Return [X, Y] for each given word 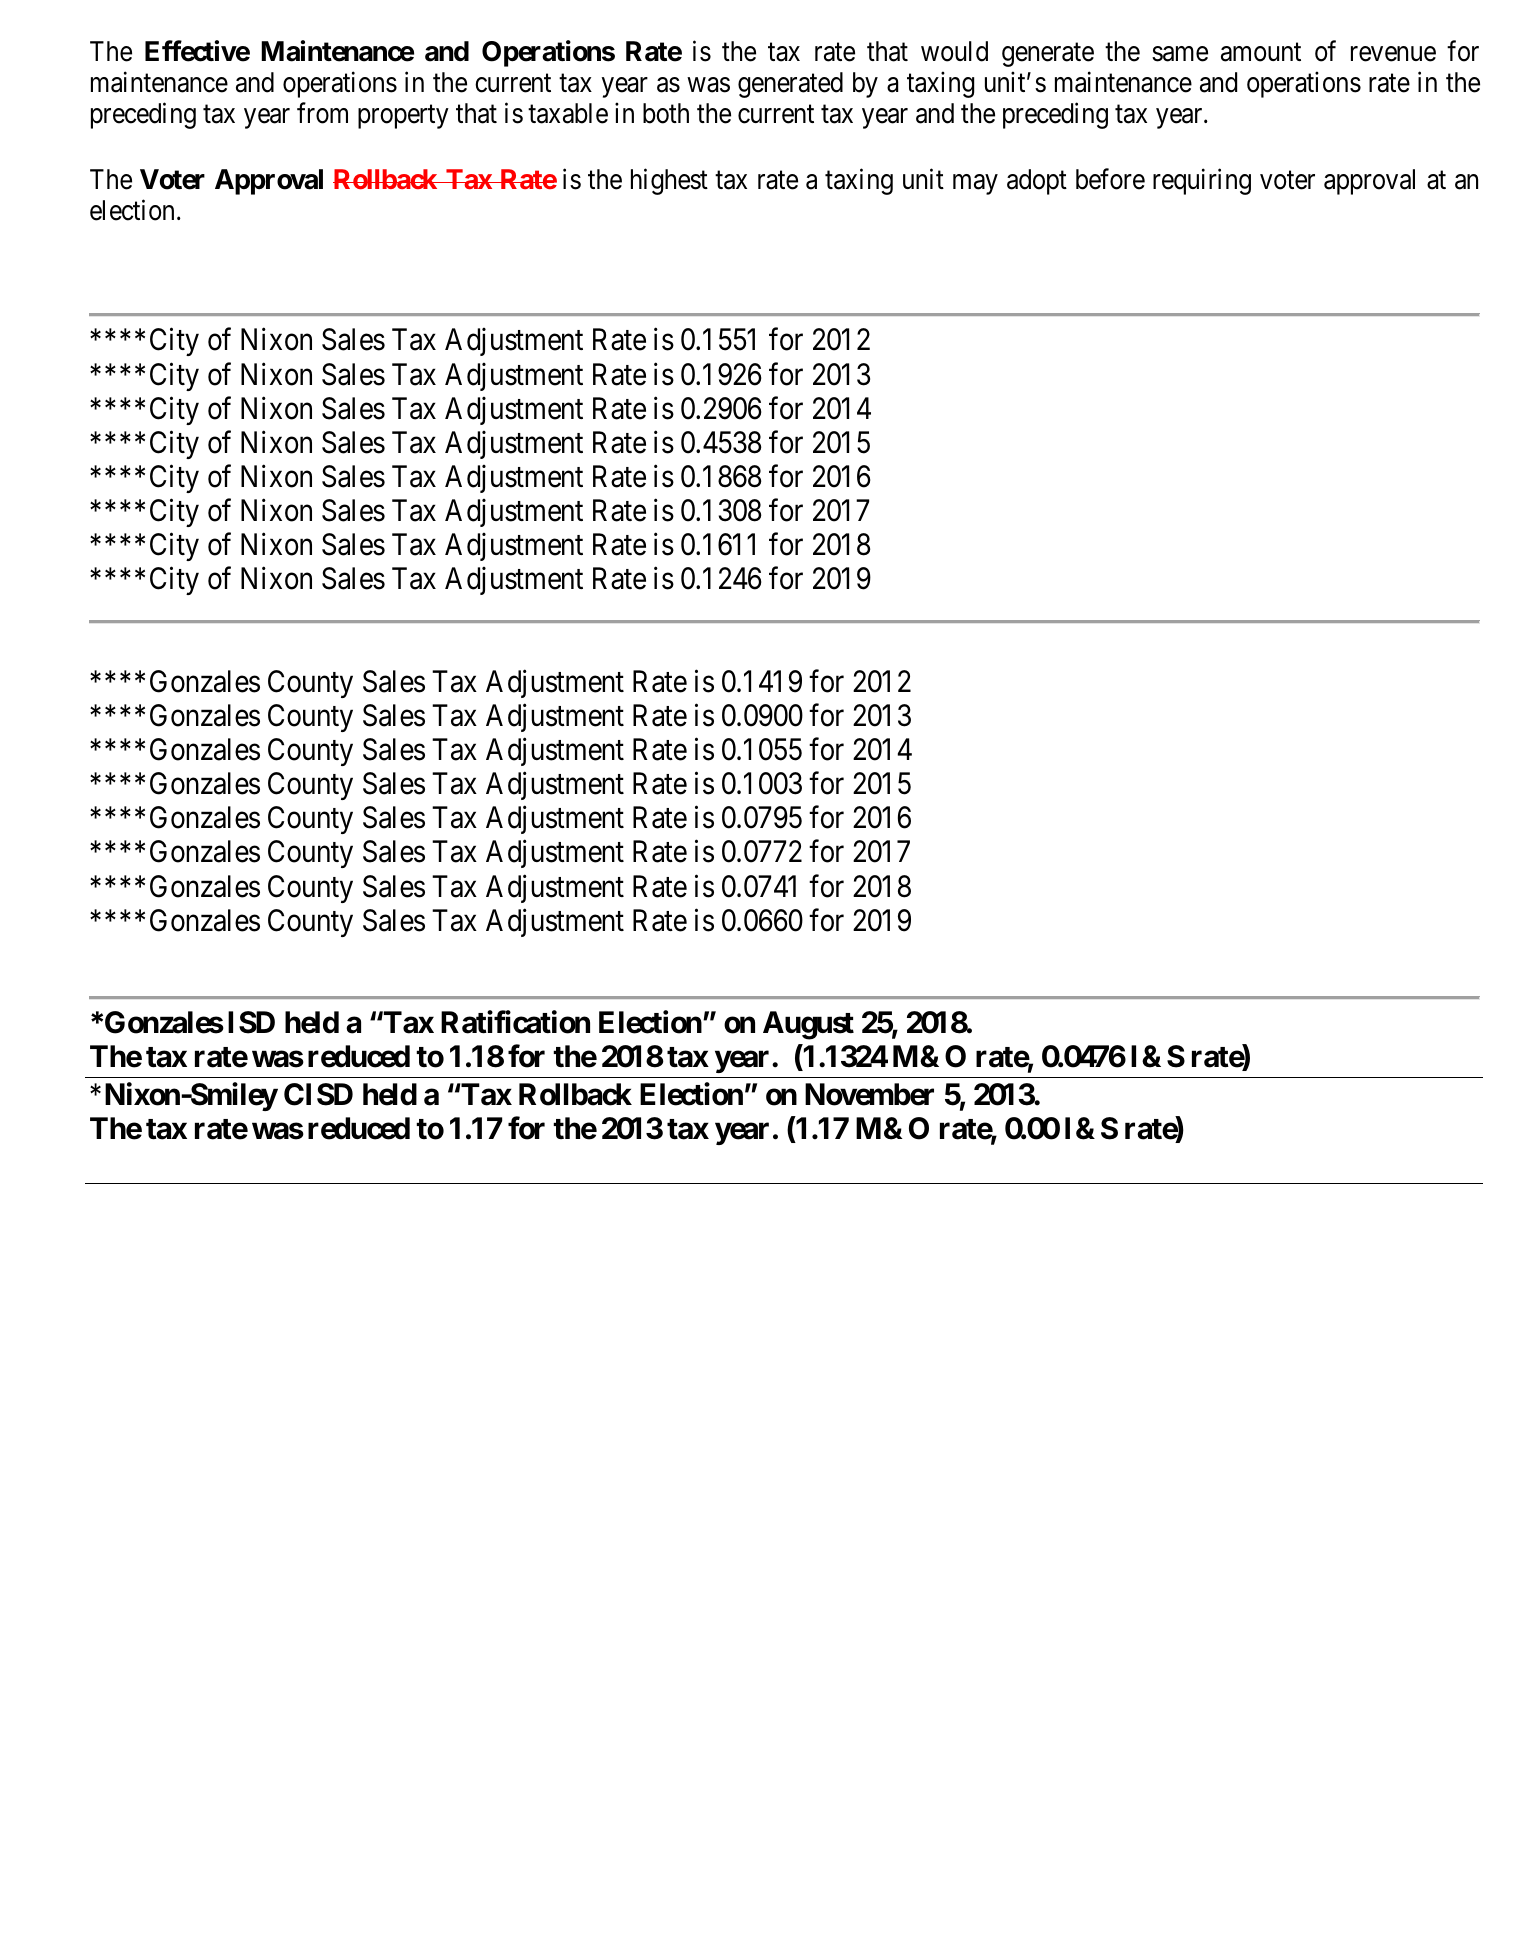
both [666, 113]
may [975, 184]
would [954, 51]
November [869, 1094]
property [403, 117]
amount [1261, 52]
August [808, 1025]
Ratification [515, 1022]
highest [669, 181]
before [1110, 179]
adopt [1037, 182]
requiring [1202, 181]
